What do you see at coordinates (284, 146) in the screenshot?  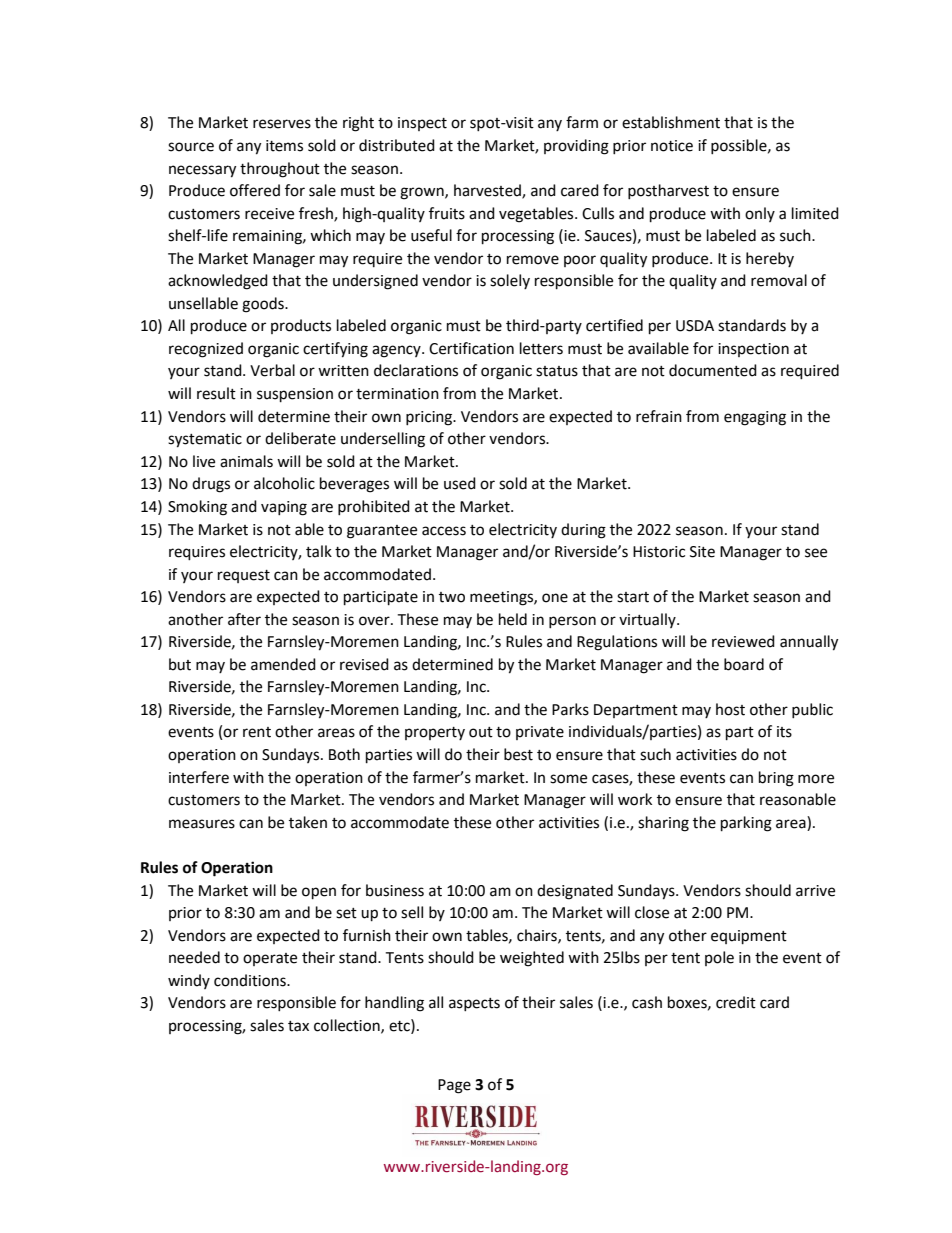 I see `items` at bounding box center [284, 146].
